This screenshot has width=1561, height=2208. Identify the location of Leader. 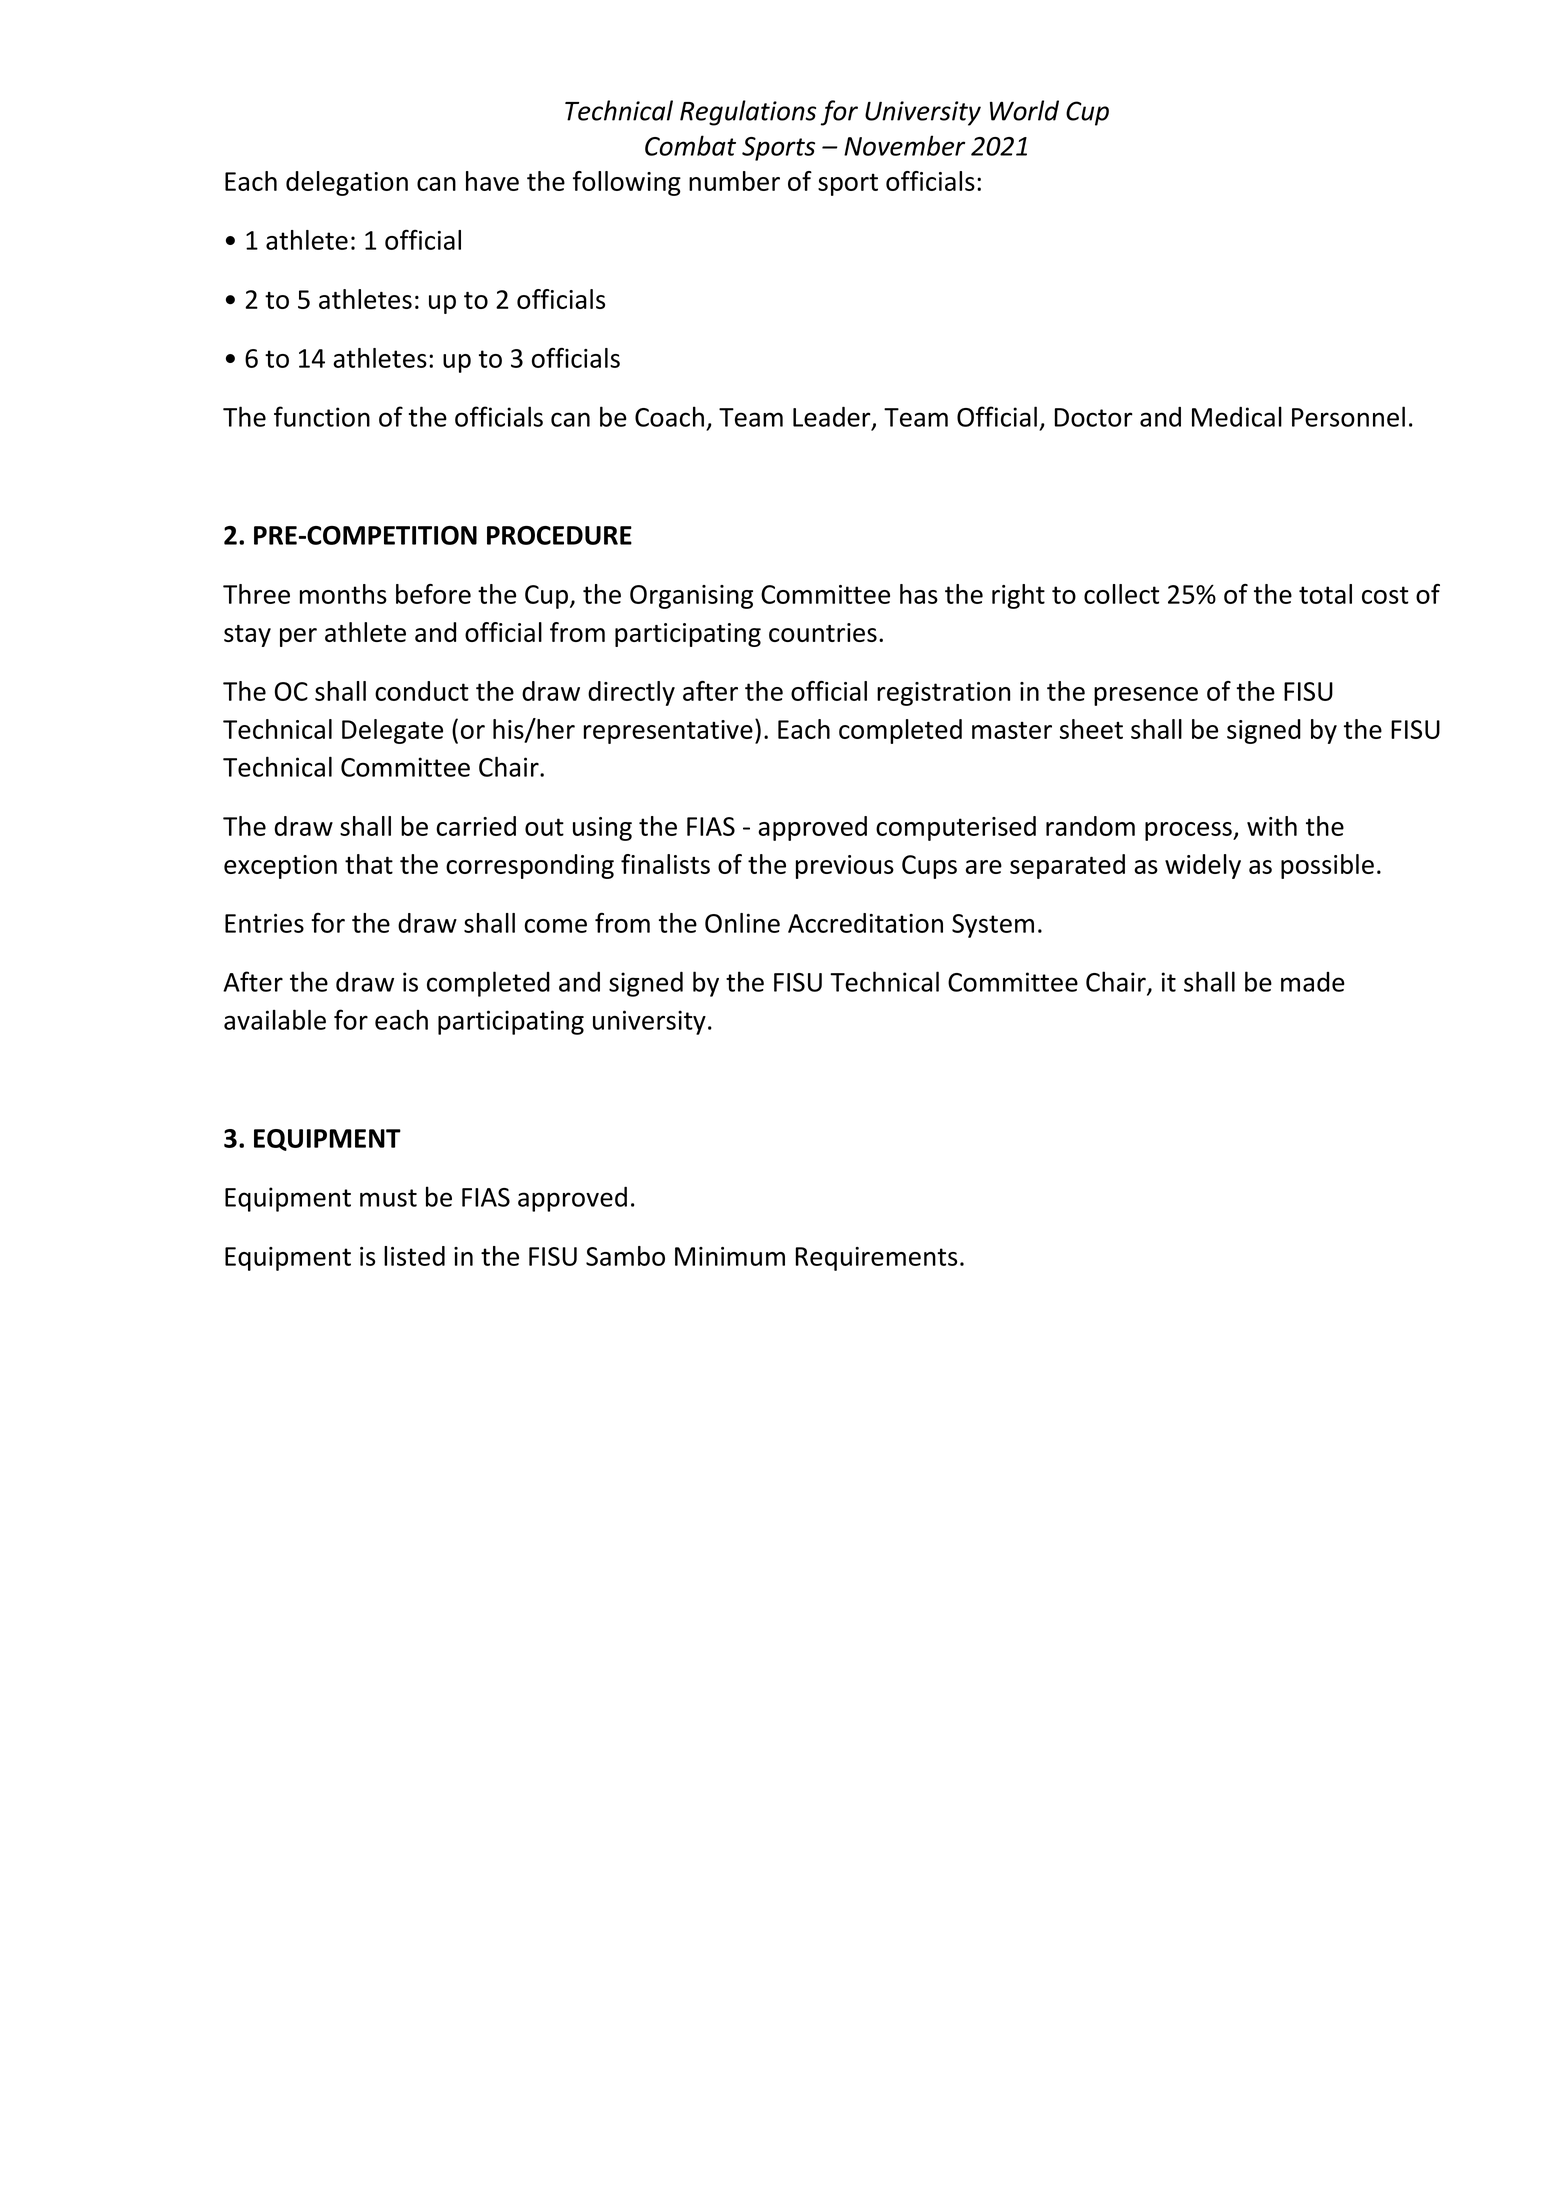
(833, 418).
